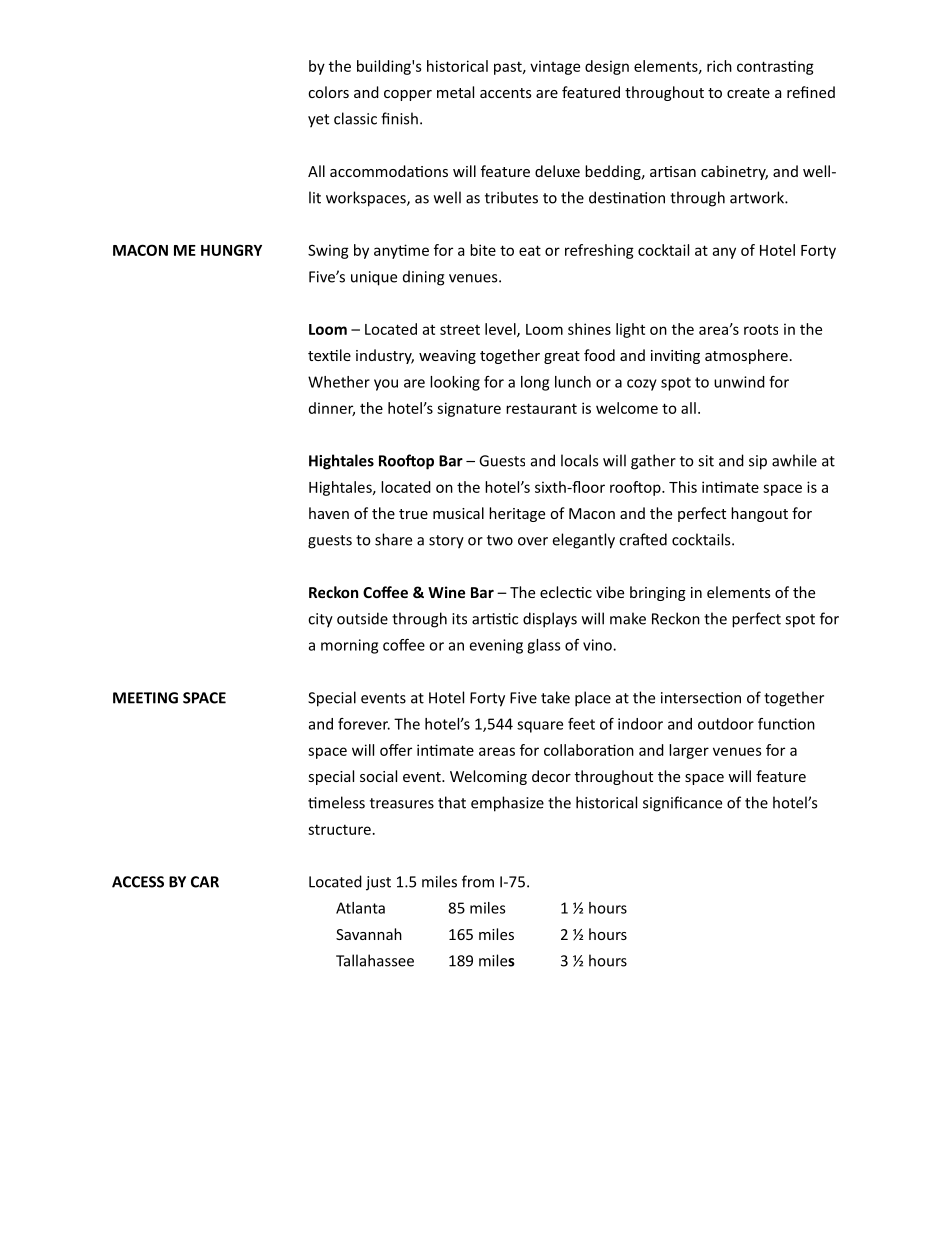 The height and width of the screenshot is (1233, 952). Describe the element at coordinates (318, 121) in the screenshot. I see `yet` at that location.
